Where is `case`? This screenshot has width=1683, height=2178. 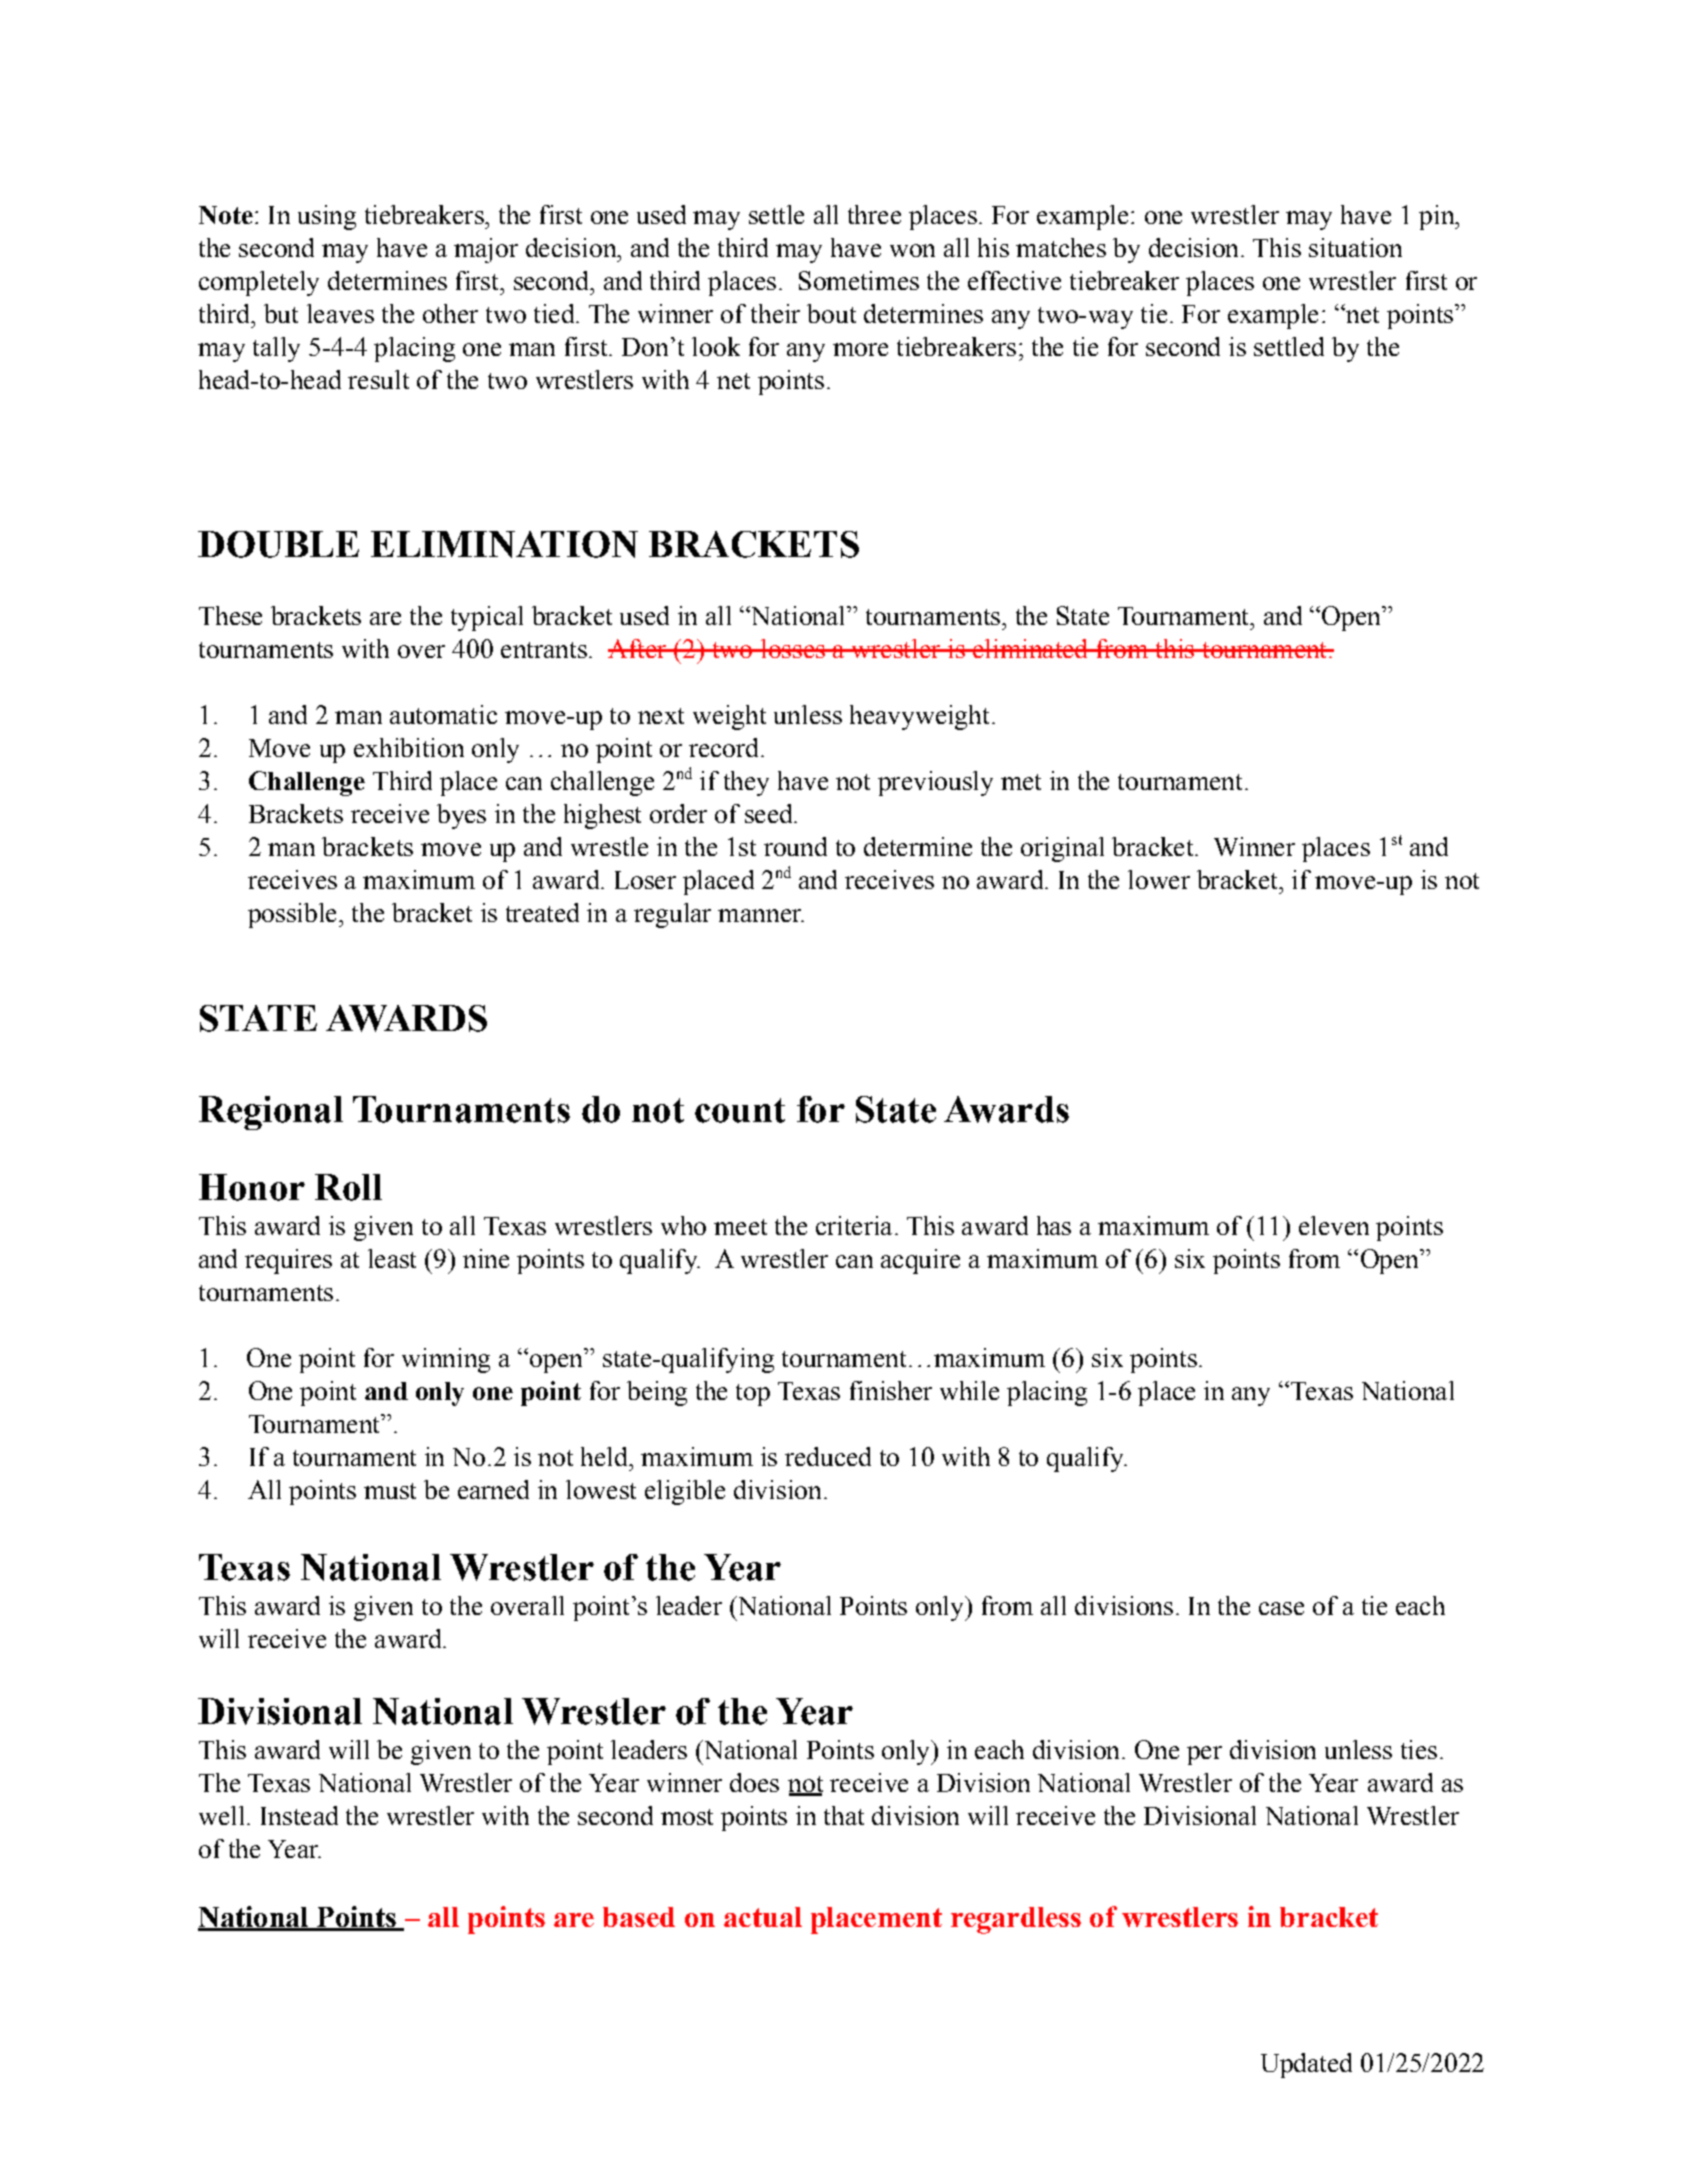 case is located at coordinates (1281, 1608).
